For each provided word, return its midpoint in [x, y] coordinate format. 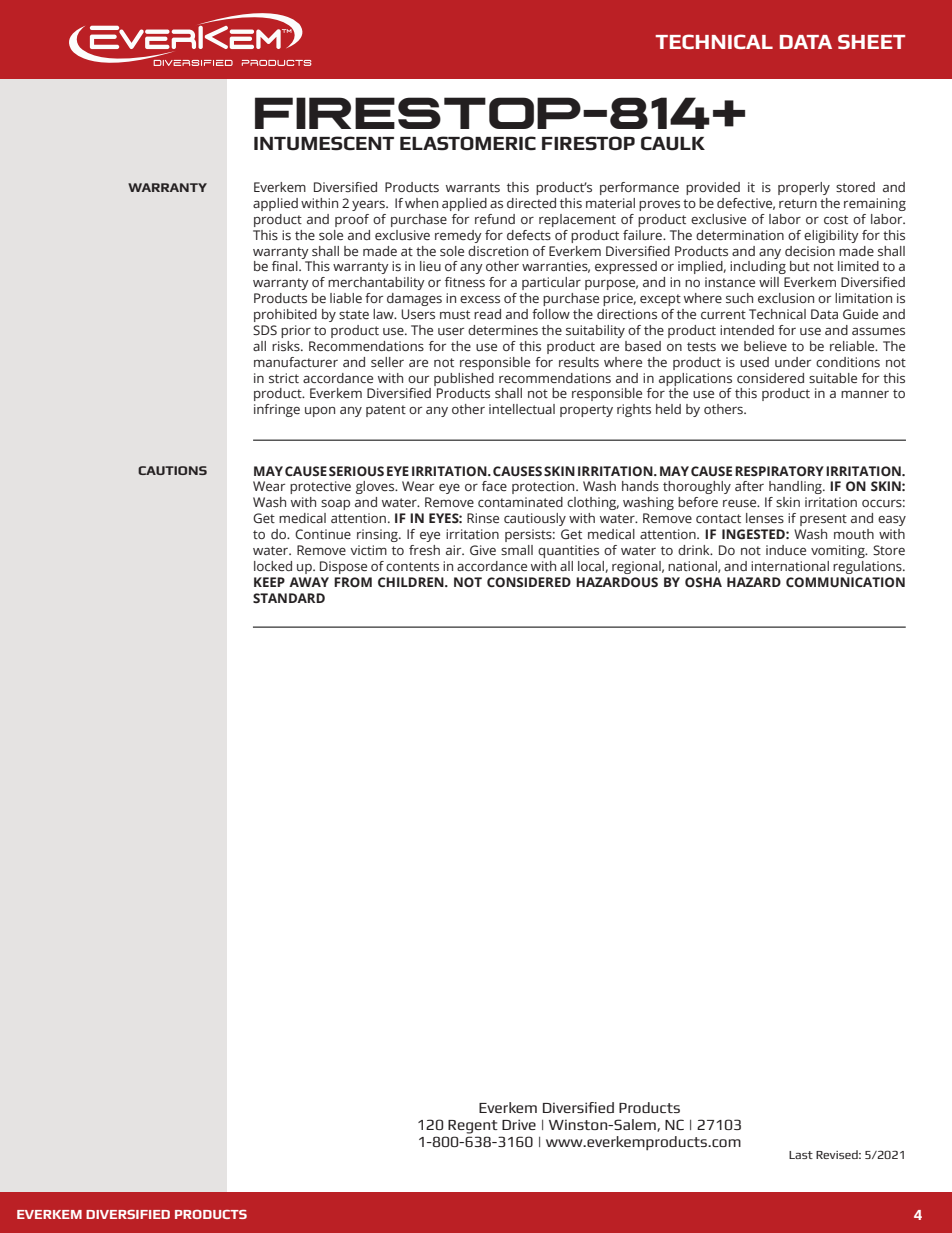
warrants [473, 187]
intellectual [522, 409]
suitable [833, 378]
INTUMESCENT [324, 143]
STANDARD [289, 598]
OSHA [703, 582]
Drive [519, 1124]
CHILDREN [412, 582]
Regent [473, 1127]
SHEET [871, 41]
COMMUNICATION [845, 582]
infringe [277, 410]
